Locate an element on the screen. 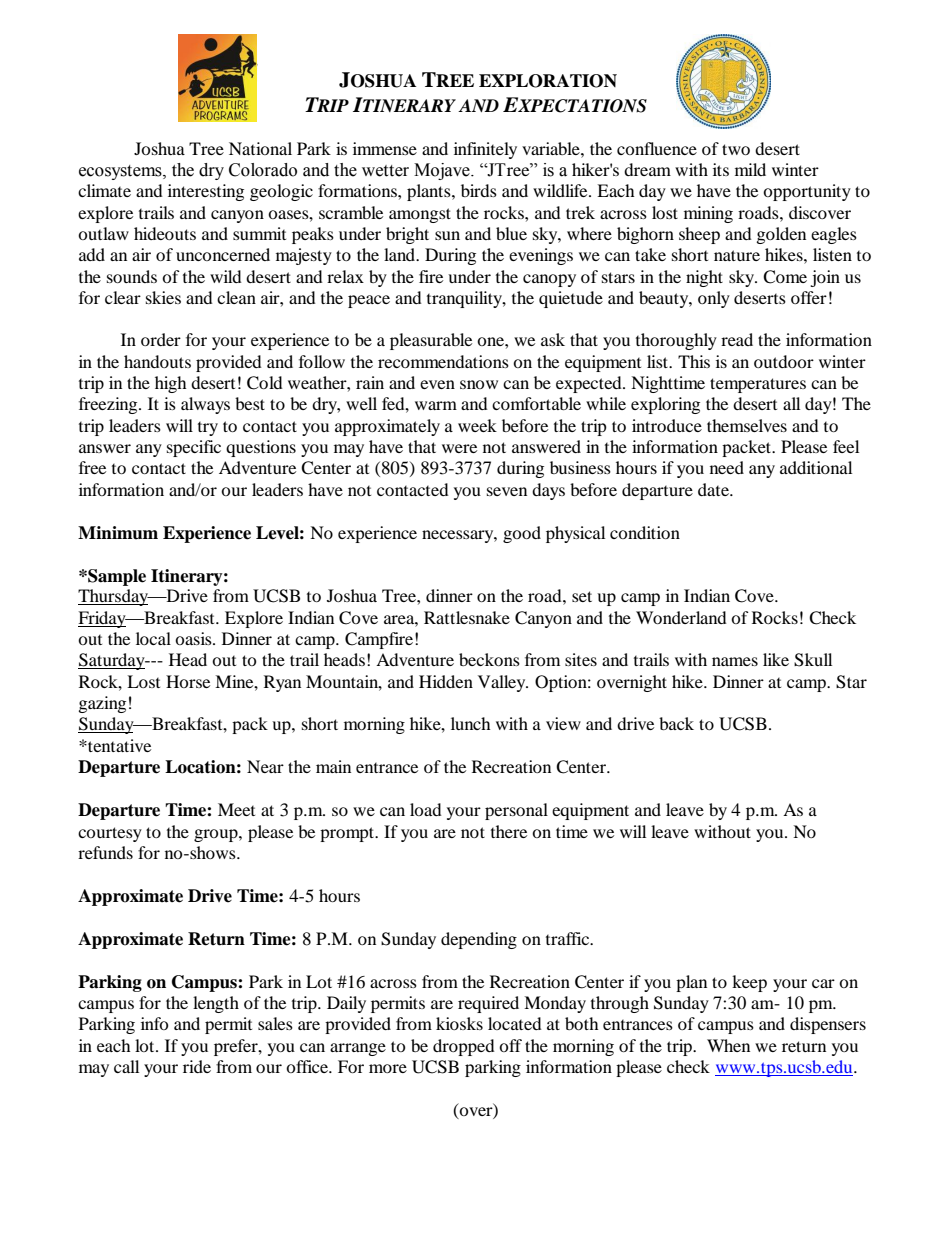 This screenshot has width=952, height=1233. When is located at coordinates (728, 1045).
